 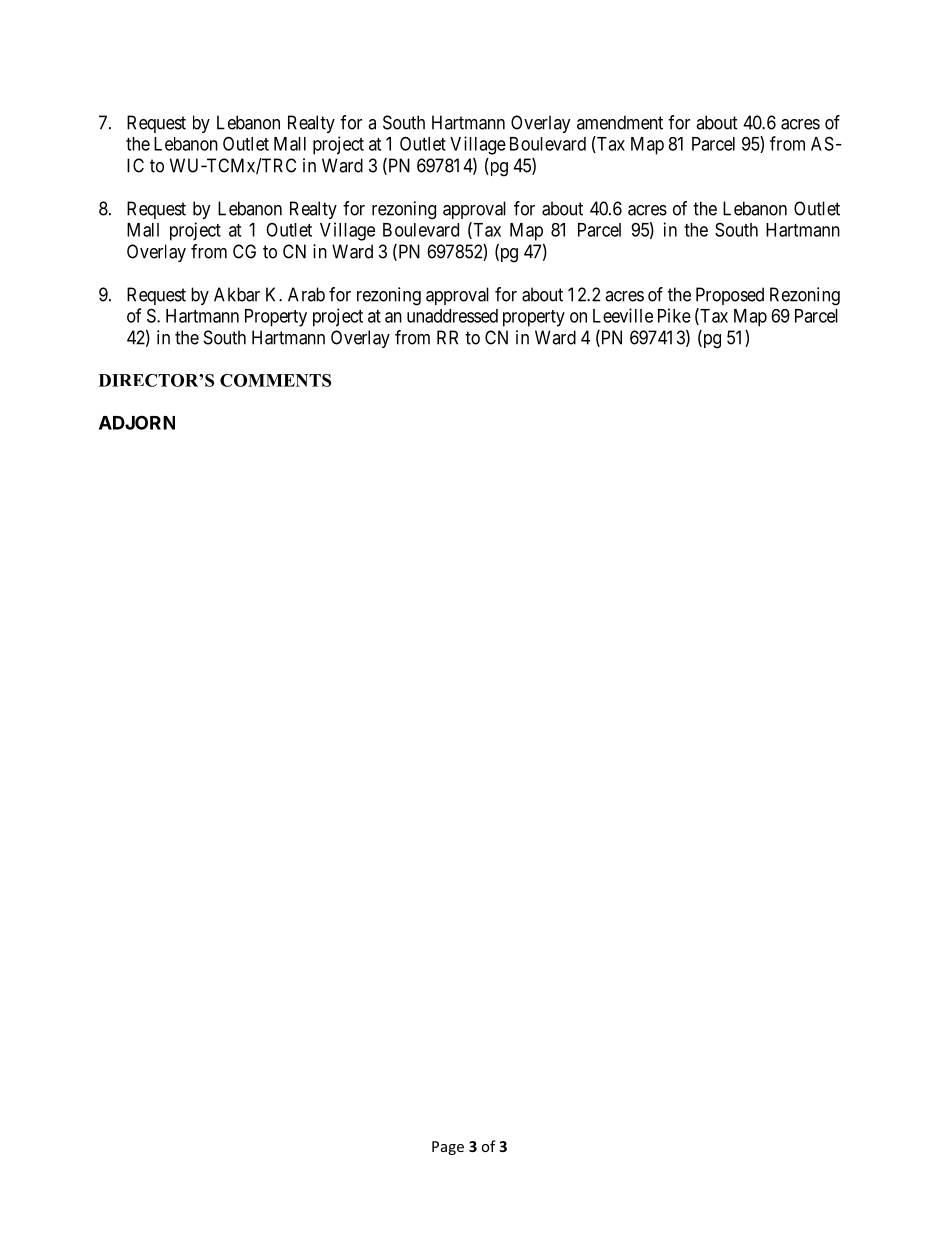 What do you see at coordinates (620, 122) in the document?
I see `amendment` at bounding box center [620, 122].
